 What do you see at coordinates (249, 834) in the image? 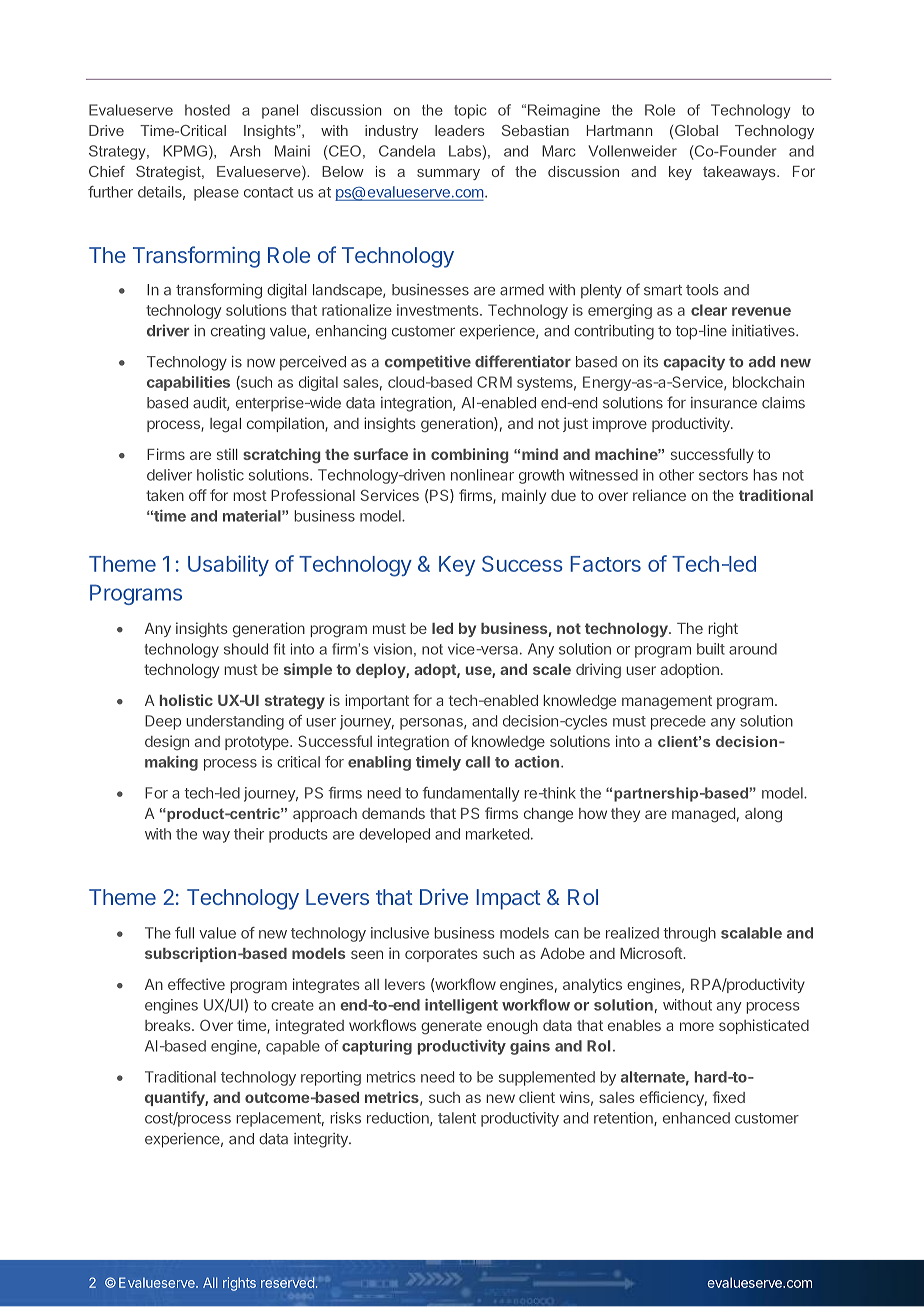
I see `their` at bounding box center [249, 834].
